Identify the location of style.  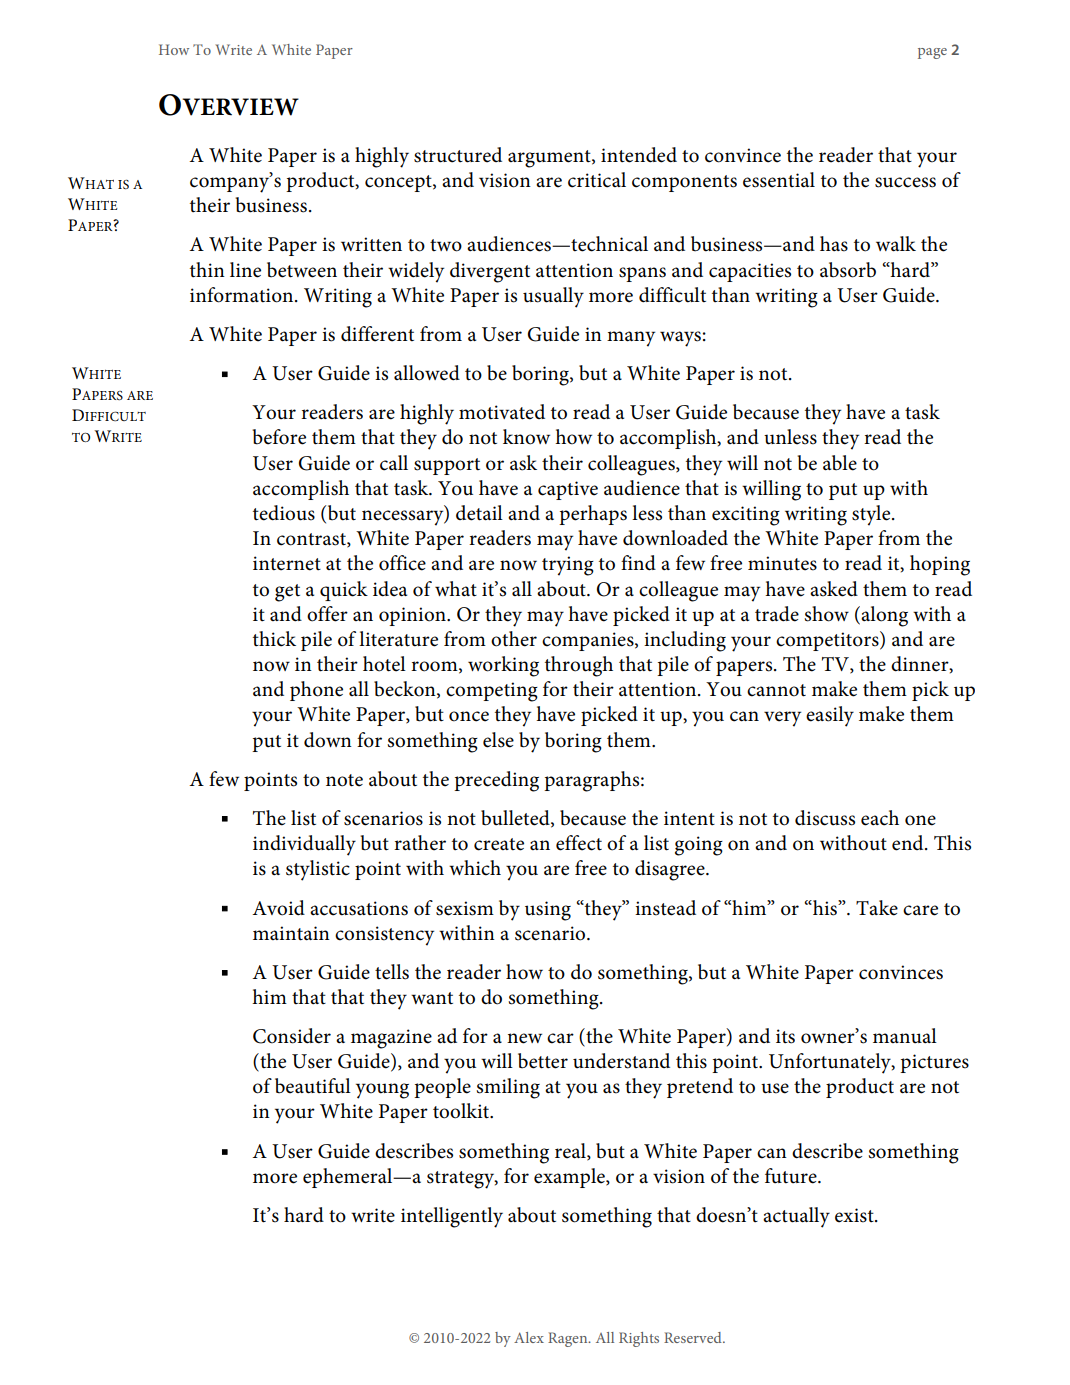
(872, 515).
